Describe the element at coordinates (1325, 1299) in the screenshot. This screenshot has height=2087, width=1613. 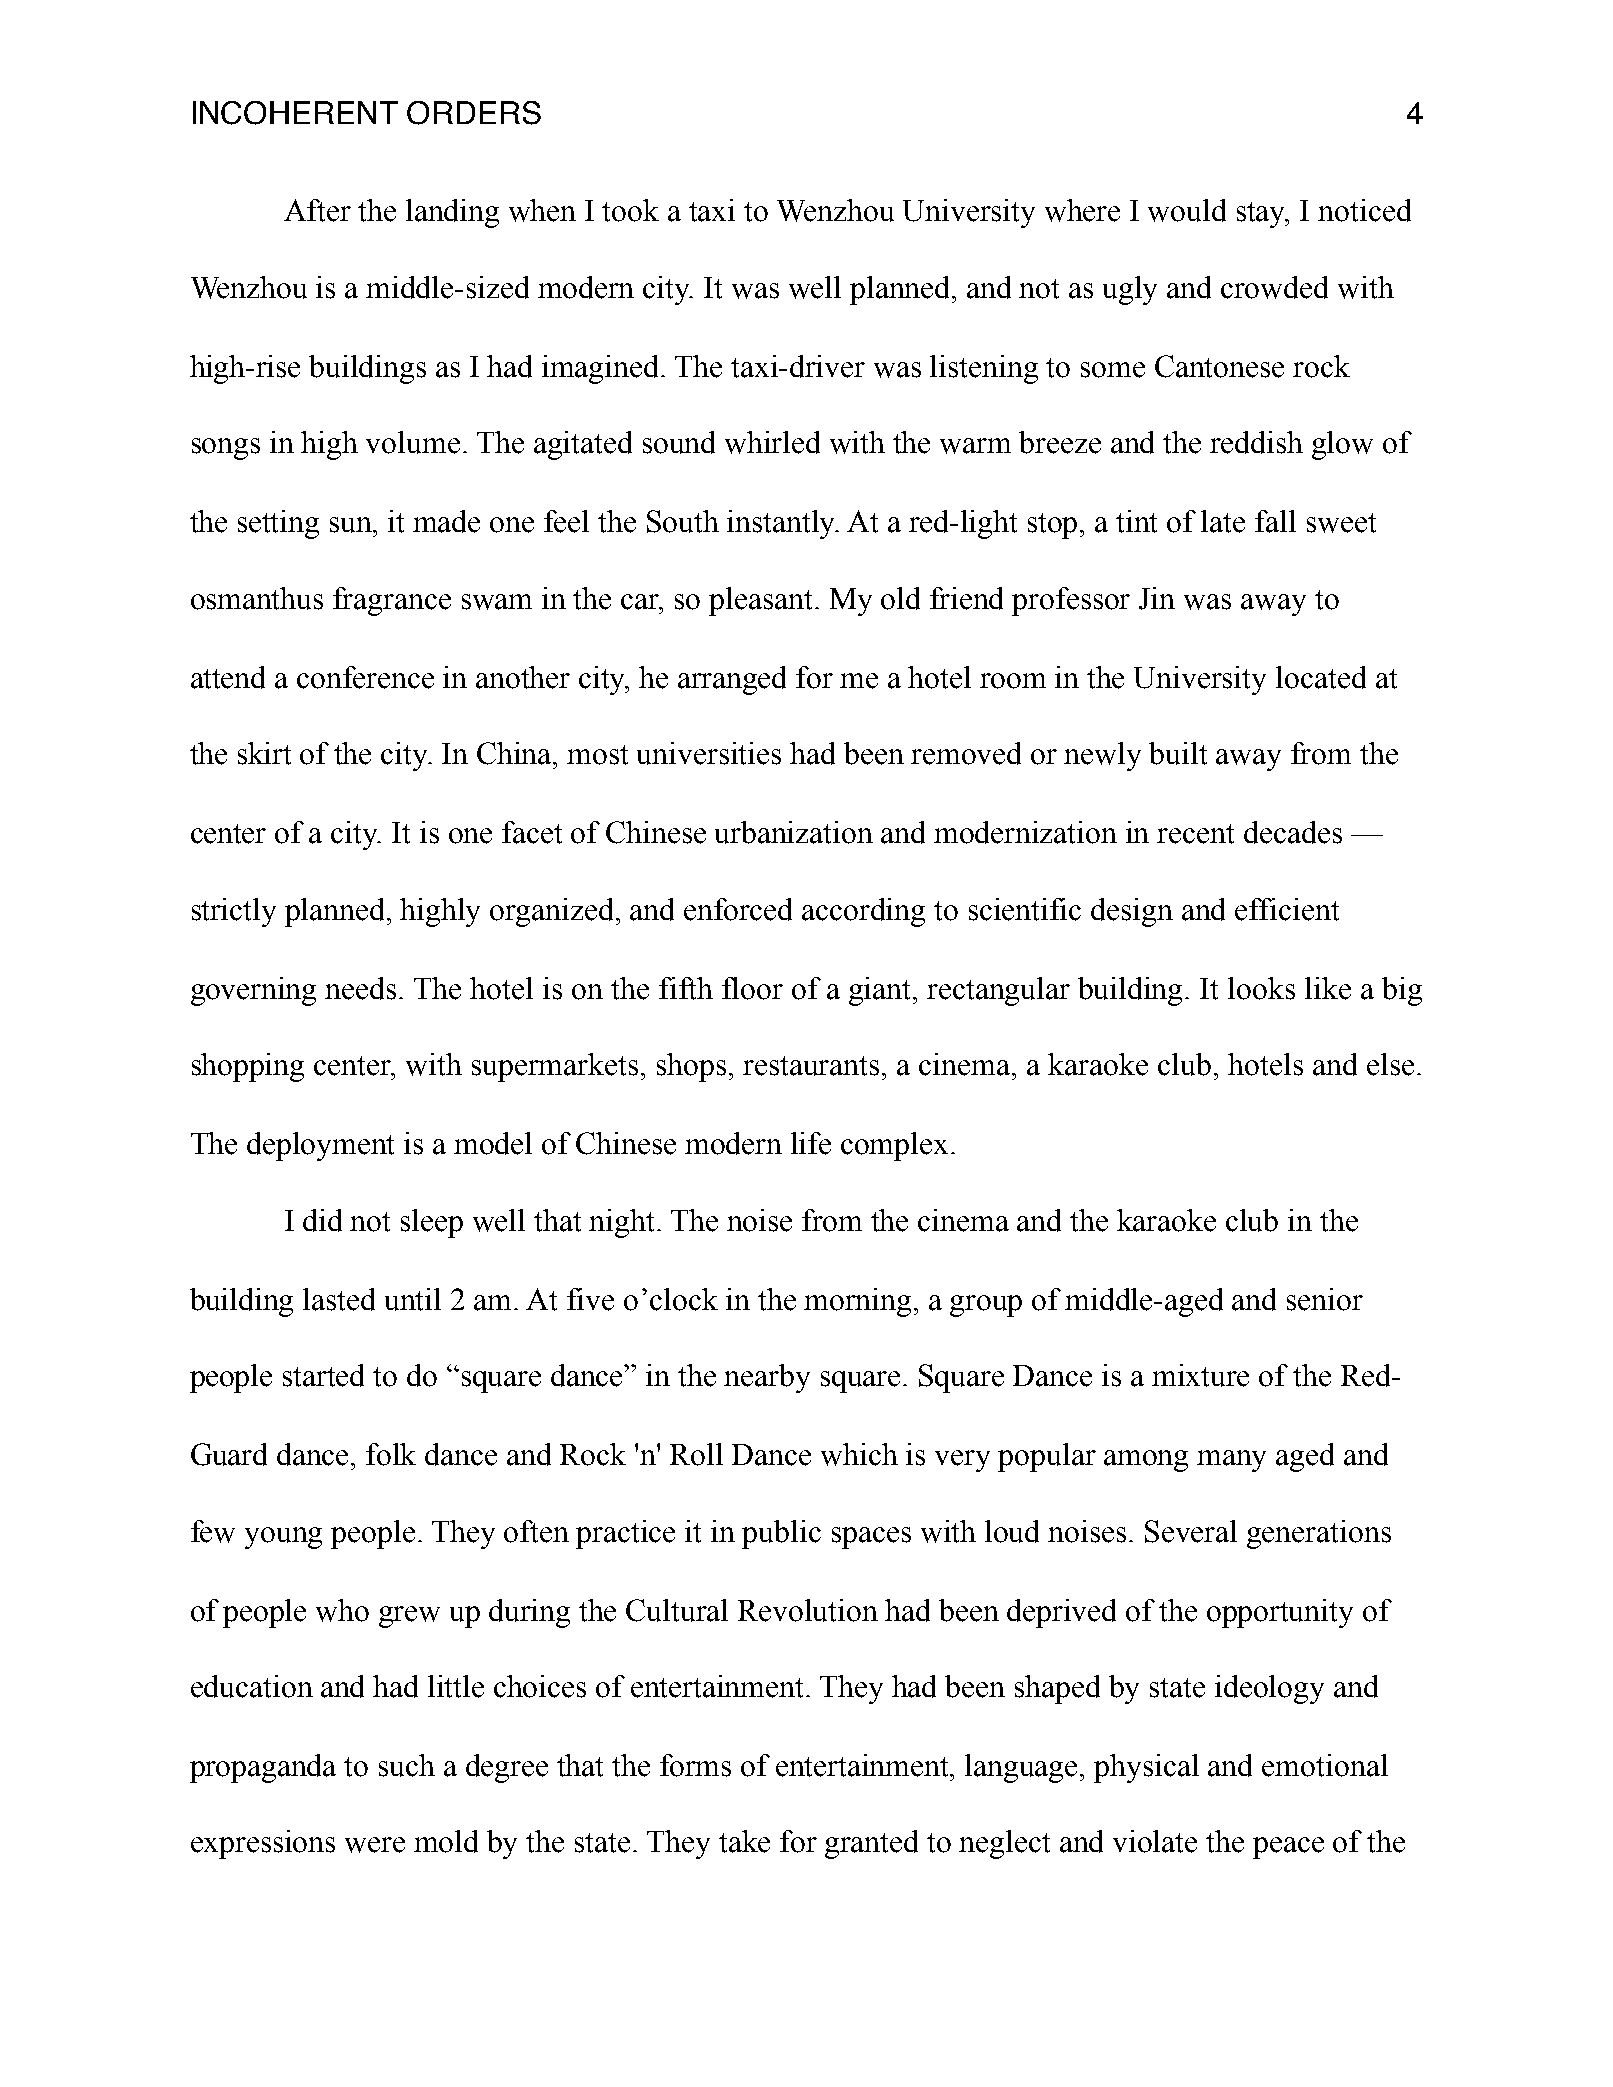
I see `senior` at that location.
